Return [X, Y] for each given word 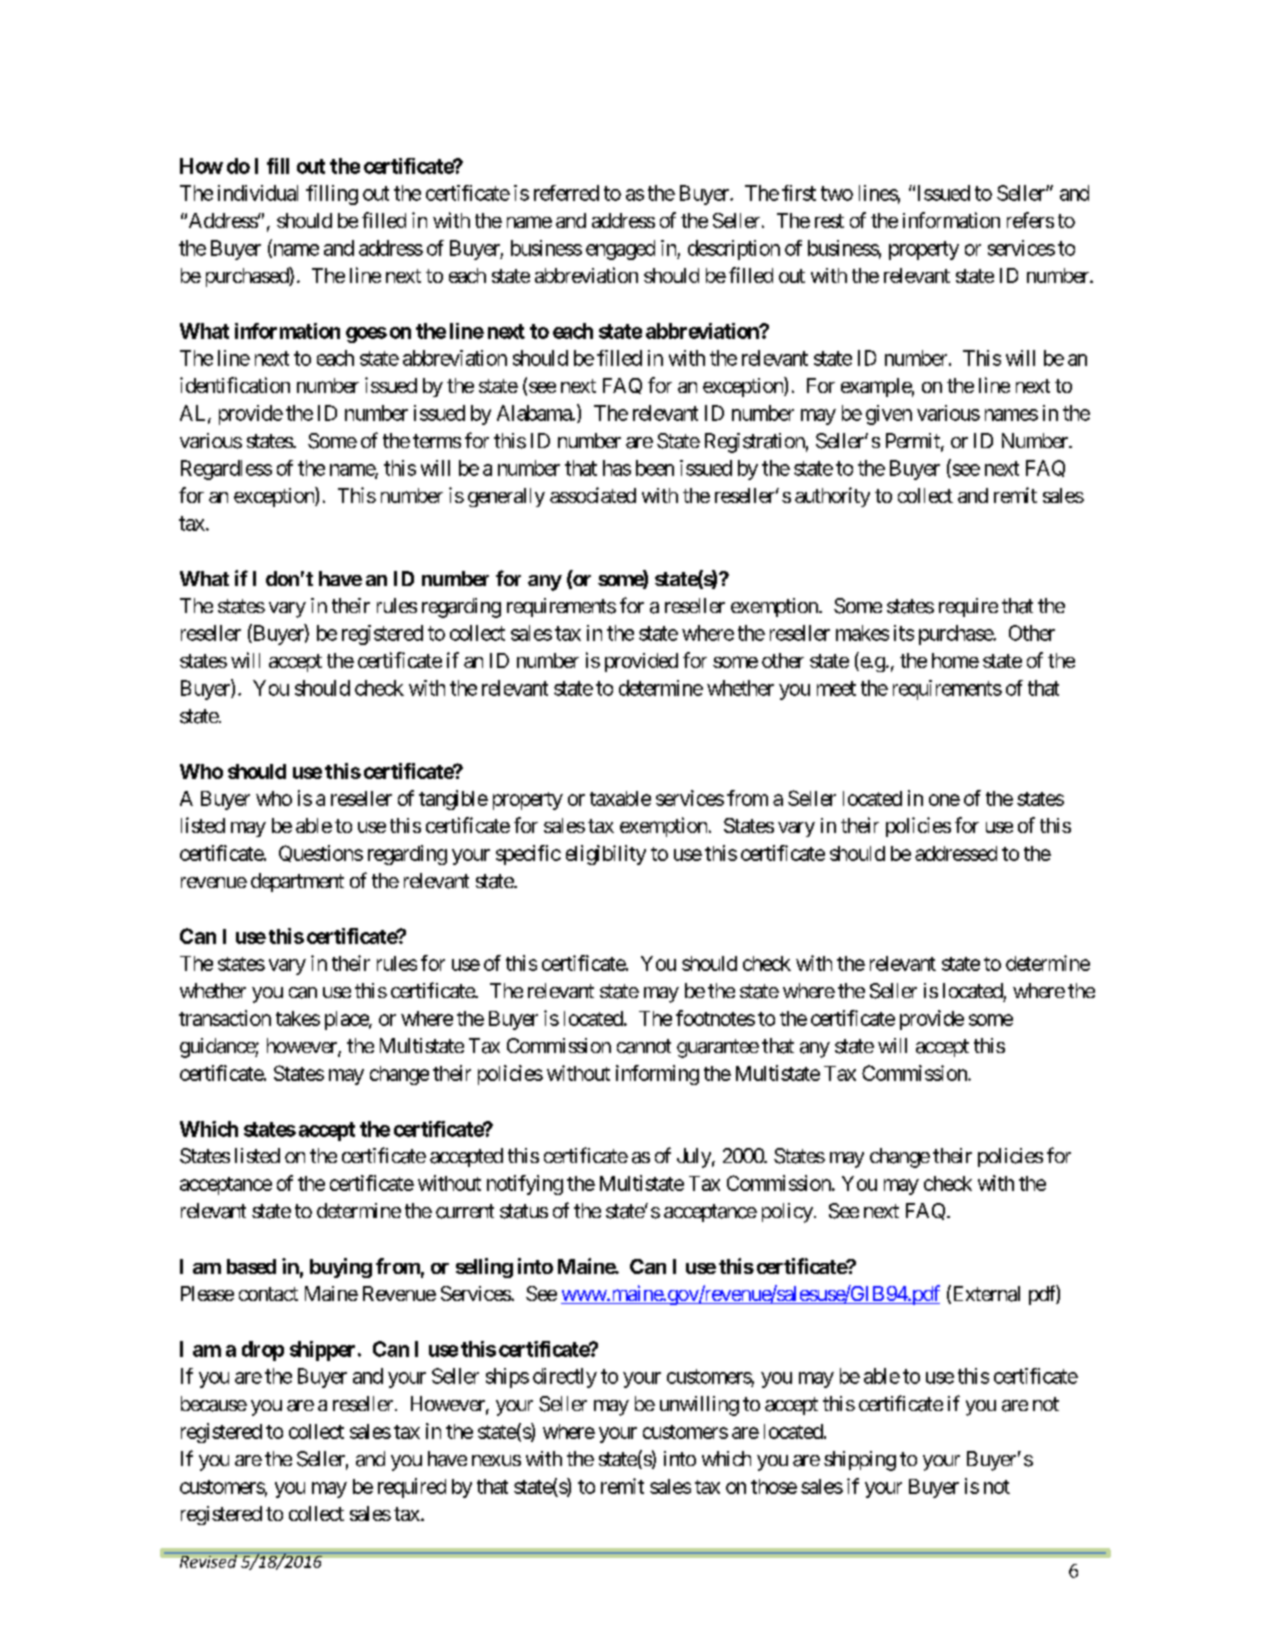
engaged [620, 250]
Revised [208, 1560]
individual [258, 193]
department [297, 882]
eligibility [606, 855]
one [944, 800]
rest [829, 221]
